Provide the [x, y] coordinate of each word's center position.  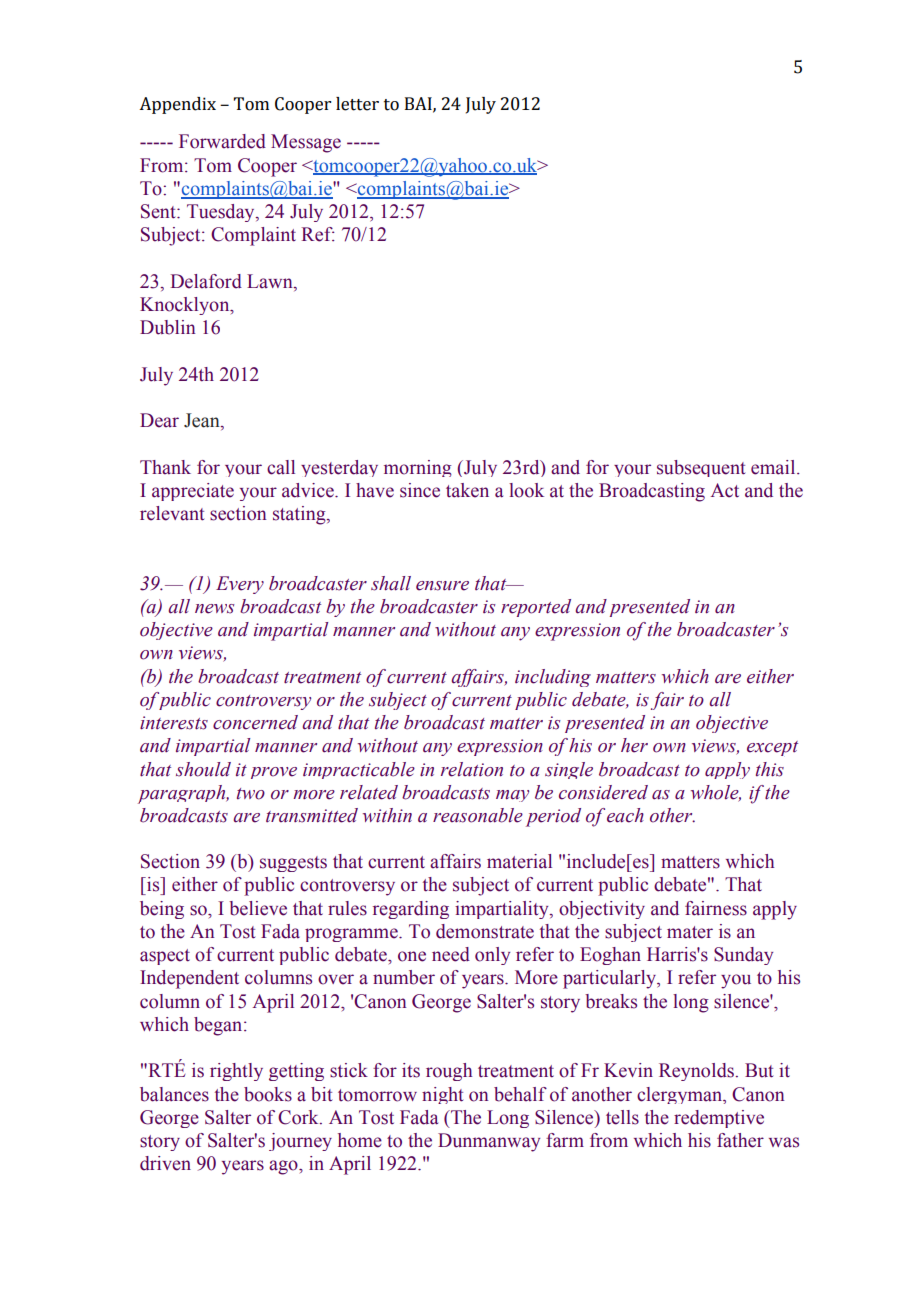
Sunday [743, 956]
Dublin [168, 327]
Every [240, 585]
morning [418, 468]
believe [258, 908]
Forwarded [222, 141]
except [772, 748]
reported [536, 608]
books [268, 1094]
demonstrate [485, 931]
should [203, 769]
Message [306, 143]
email [774, 467]
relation [472, 769]
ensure [442, 586]
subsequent [701, 468]
